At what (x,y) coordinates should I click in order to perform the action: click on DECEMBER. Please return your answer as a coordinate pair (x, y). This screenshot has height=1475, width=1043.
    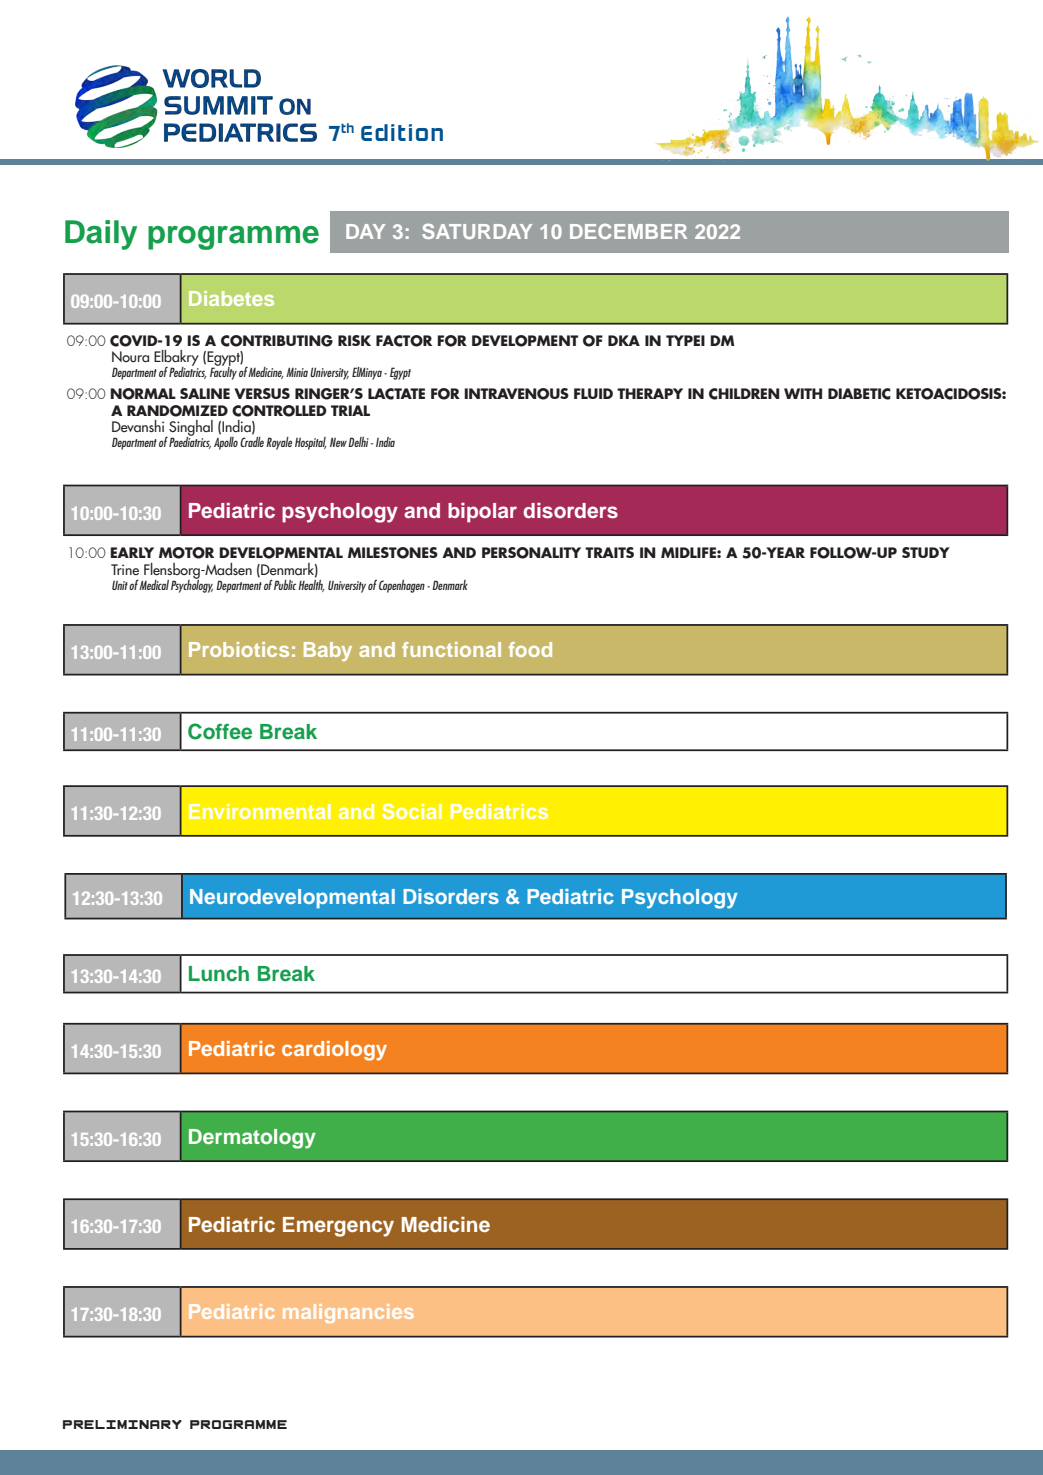
    Looking at the image, I should click on (628, 231).
